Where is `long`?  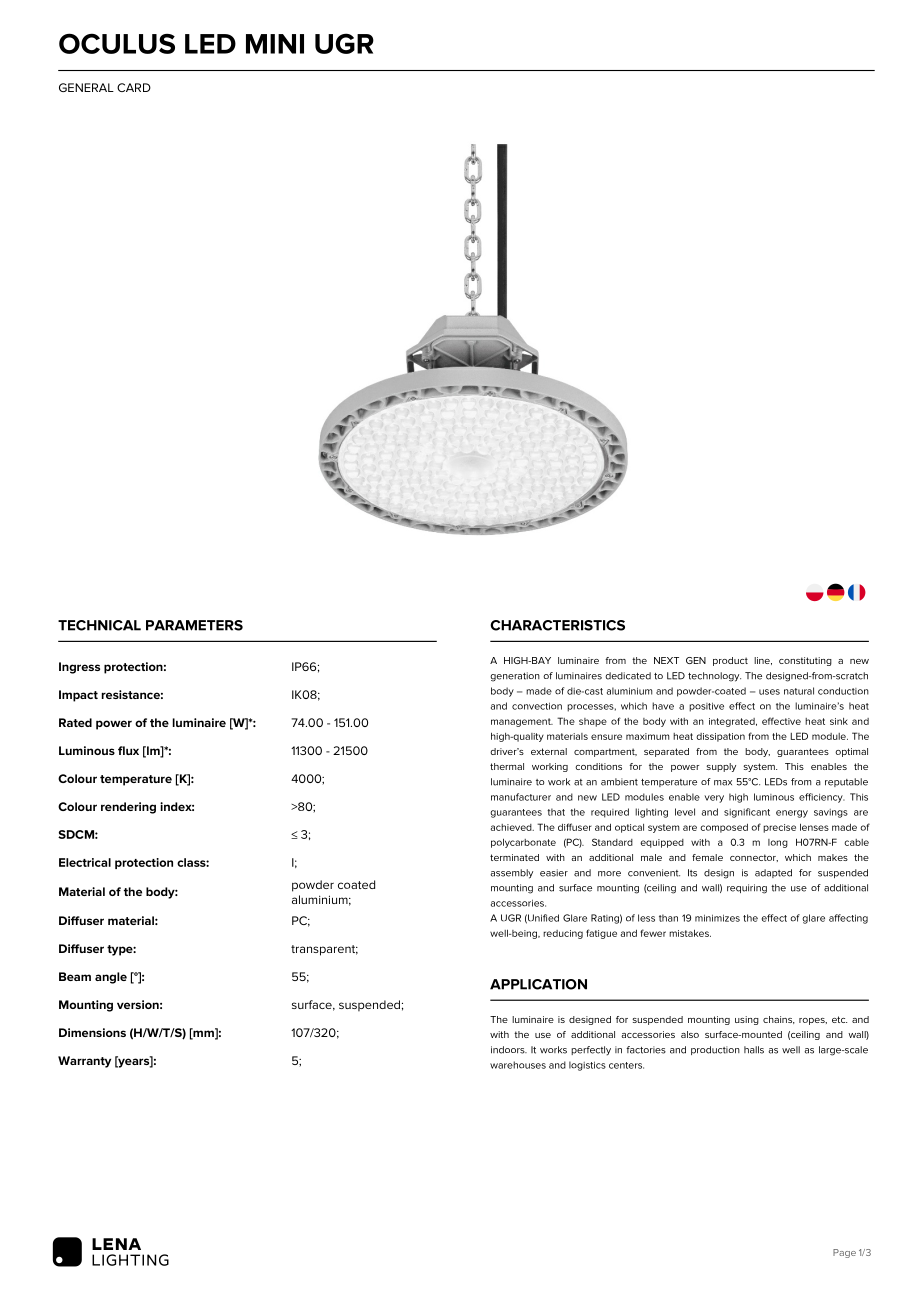
long is located at coordinates (778, 843).
